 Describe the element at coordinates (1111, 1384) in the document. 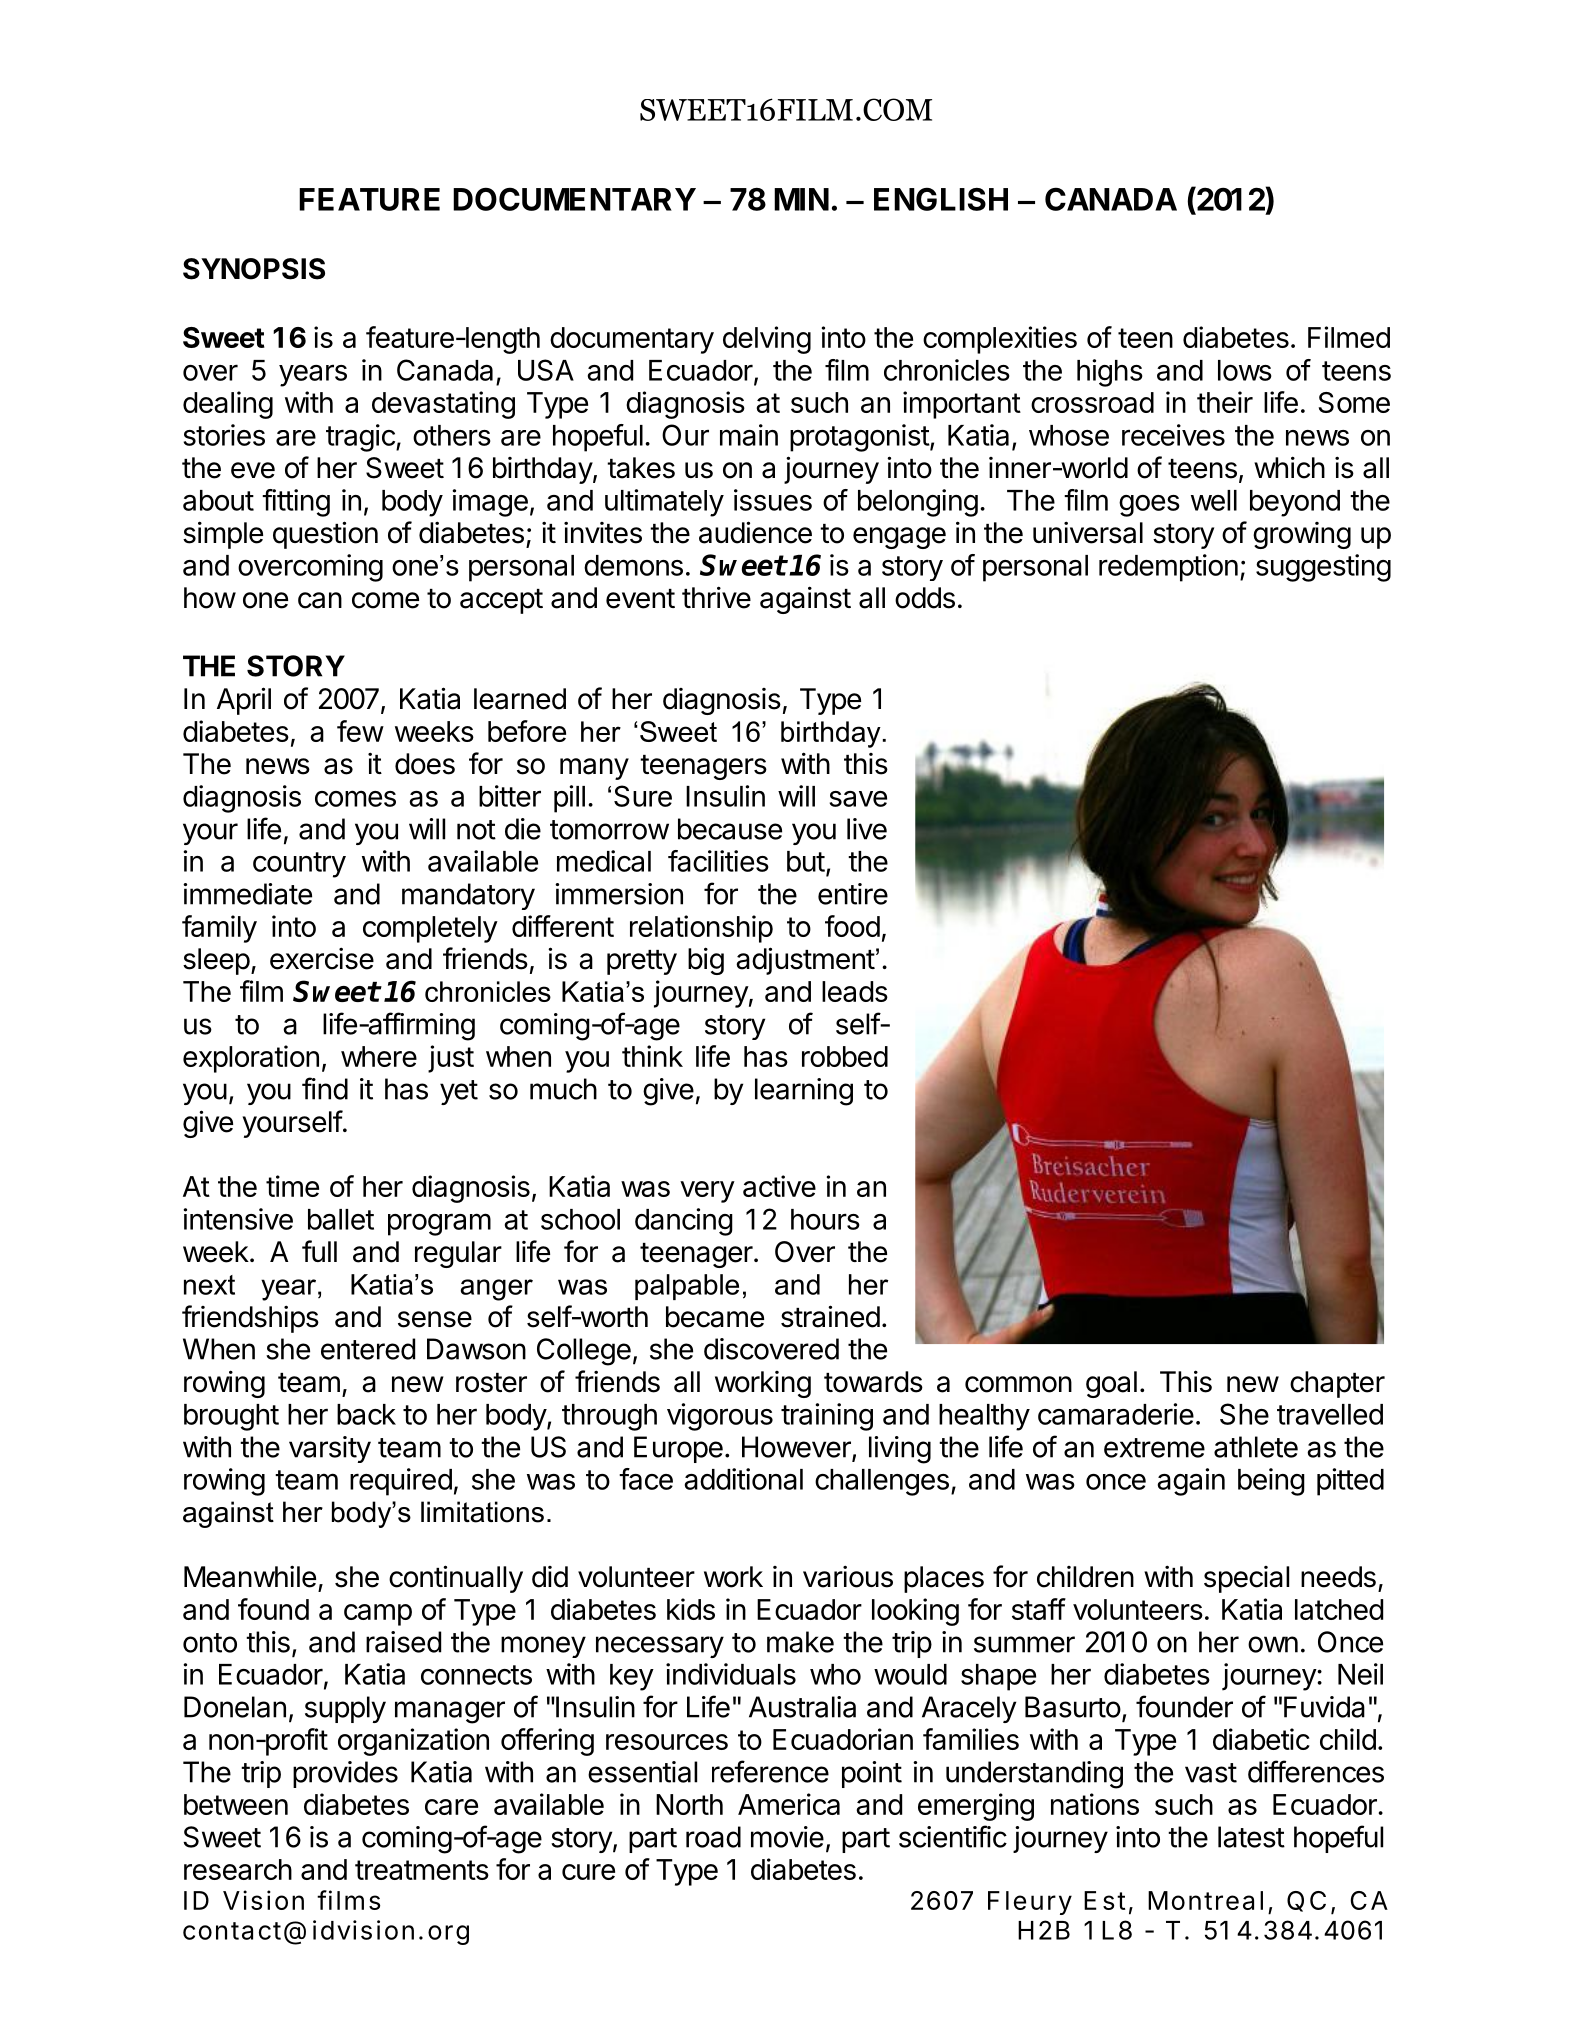

I see `goal` at that location.
